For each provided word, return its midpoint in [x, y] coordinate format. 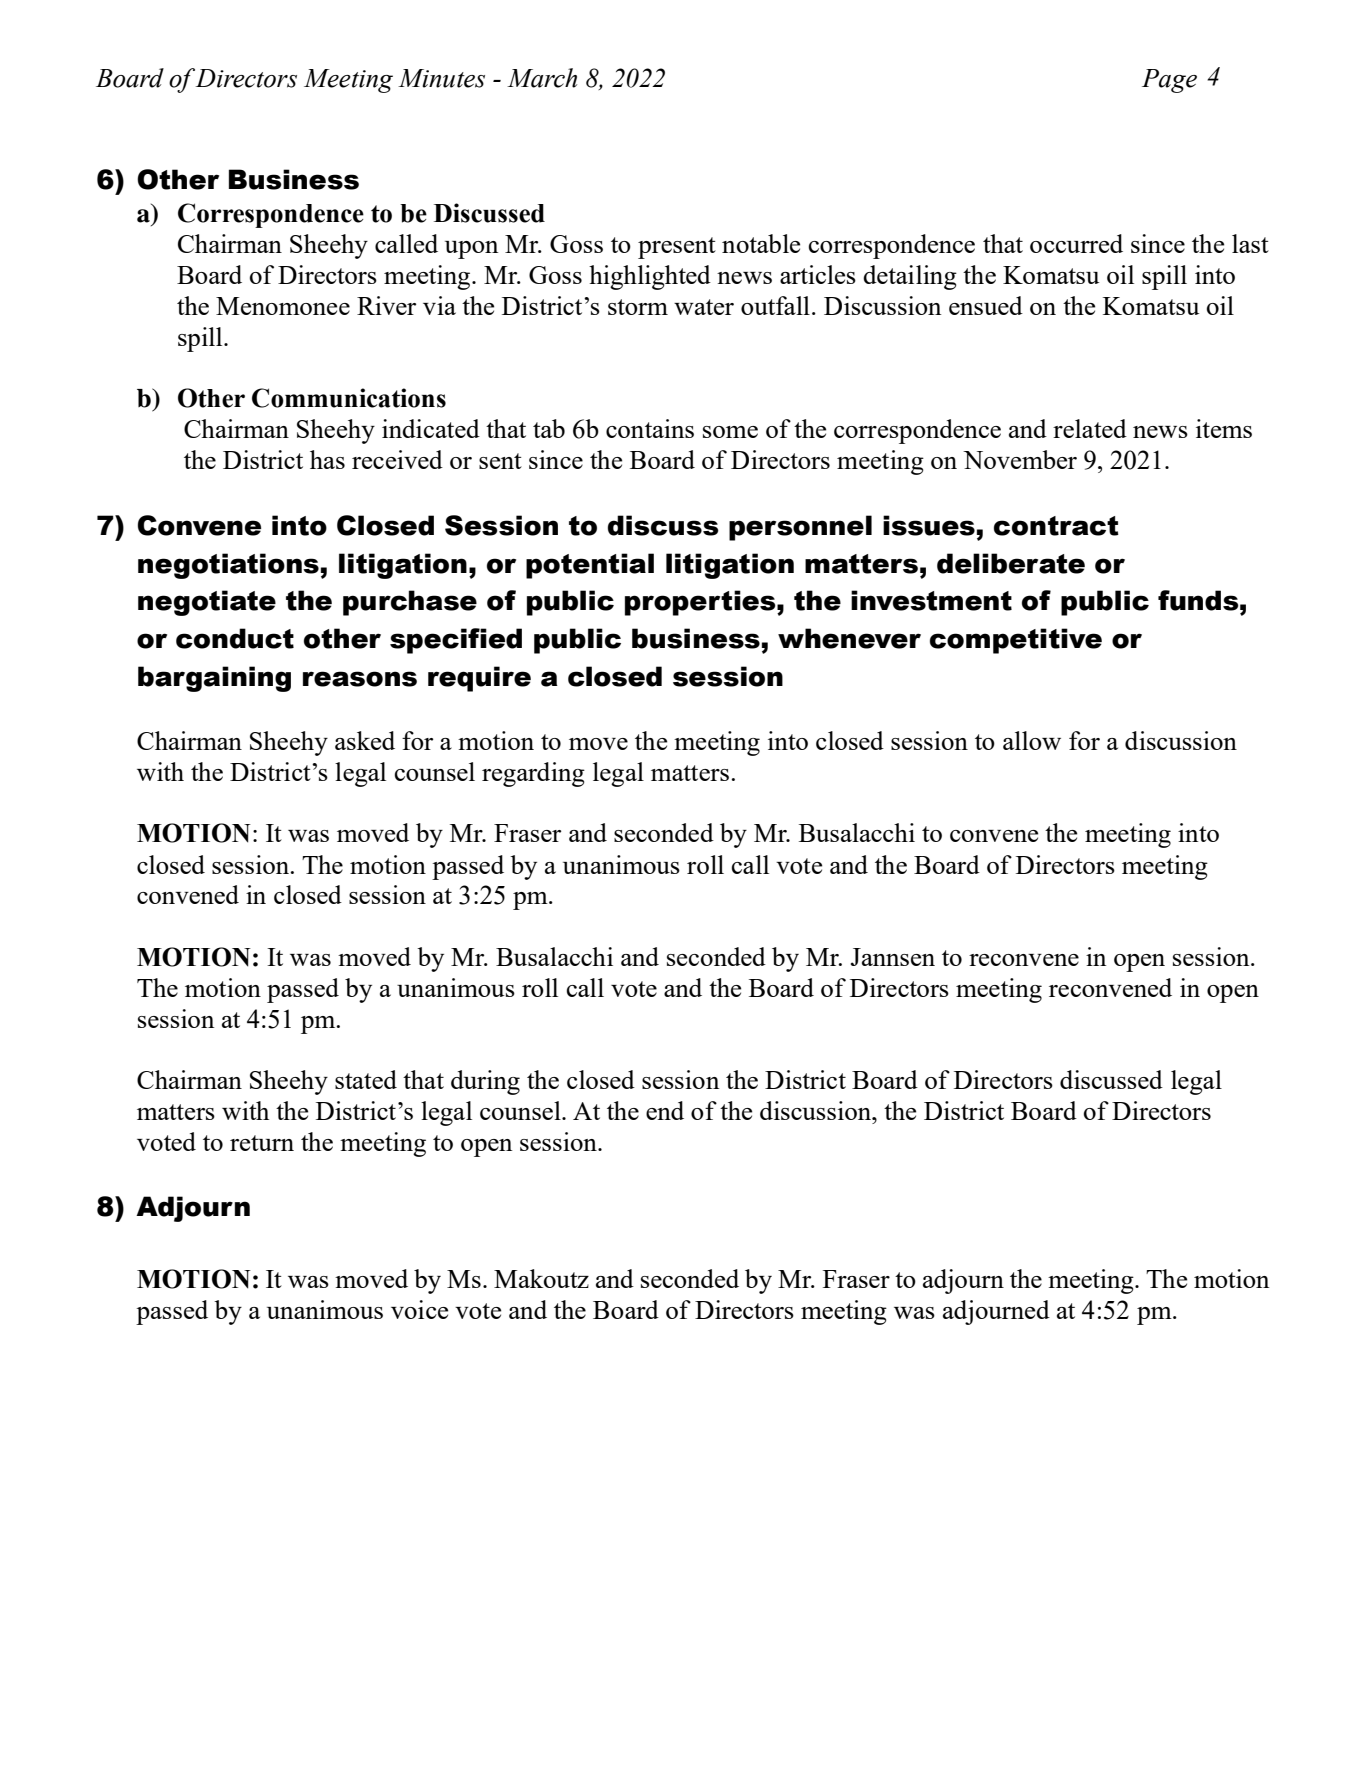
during [485, 1082]
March [542, 78]
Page [1169, 81]
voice [419, 1309]
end [665, 1110]
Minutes [441, 78]
